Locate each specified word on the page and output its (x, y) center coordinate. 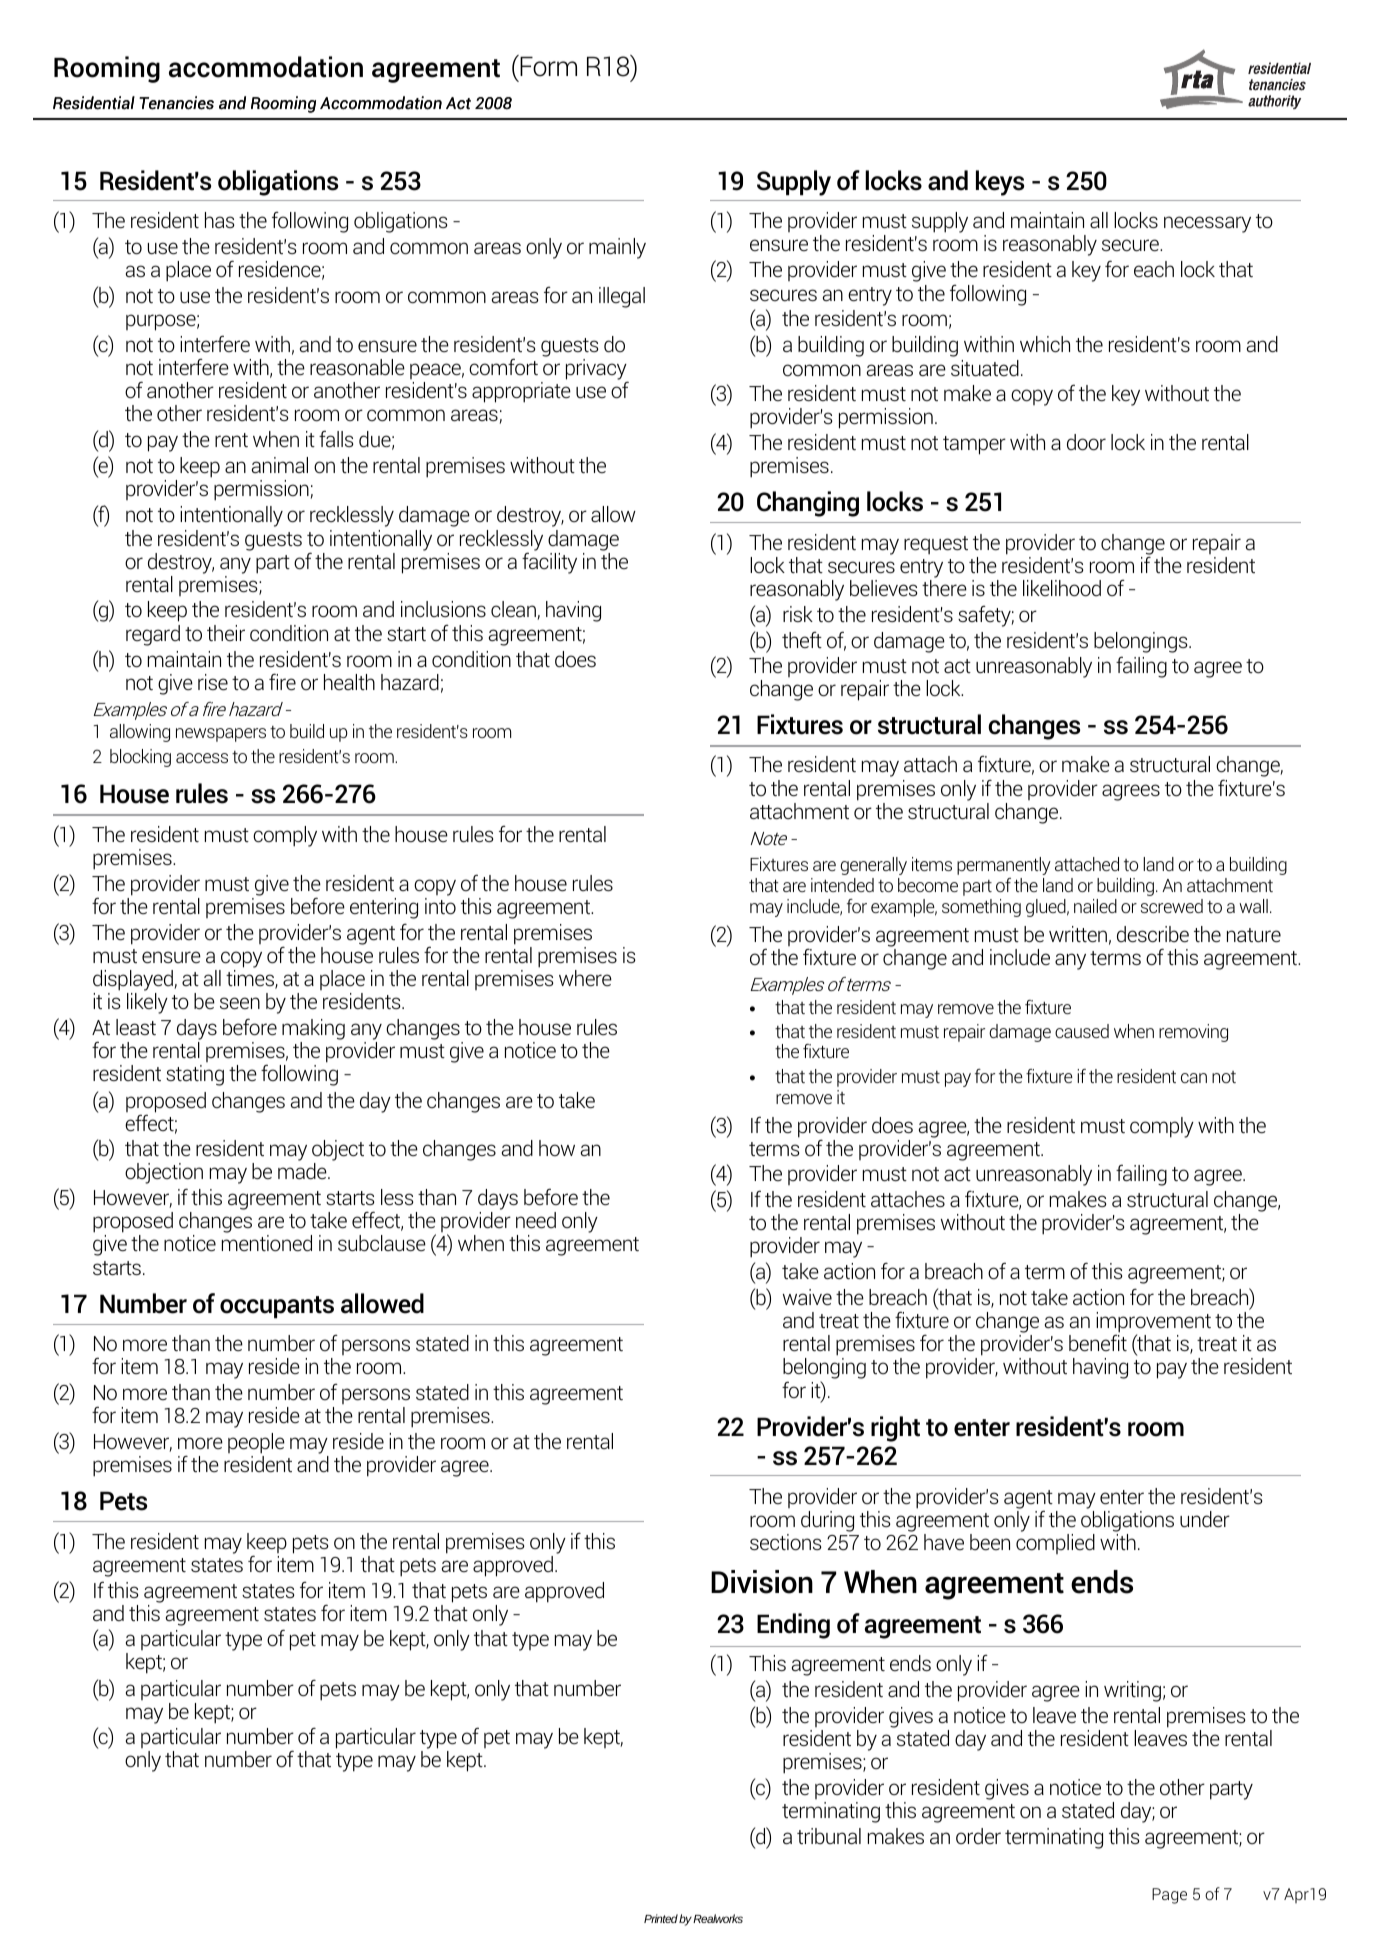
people (256, 1445)
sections (786, 1542)
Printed (661, 1918)
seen (240, 1003)
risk (798, 614)
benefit (1098, 1343)
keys (1000, 183)
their (226, 633)
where (585, 978)
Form (547, 66)
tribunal (829, 1836)
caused (1082, 1031)
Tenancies (176, 103)
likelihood (1062, 588)
